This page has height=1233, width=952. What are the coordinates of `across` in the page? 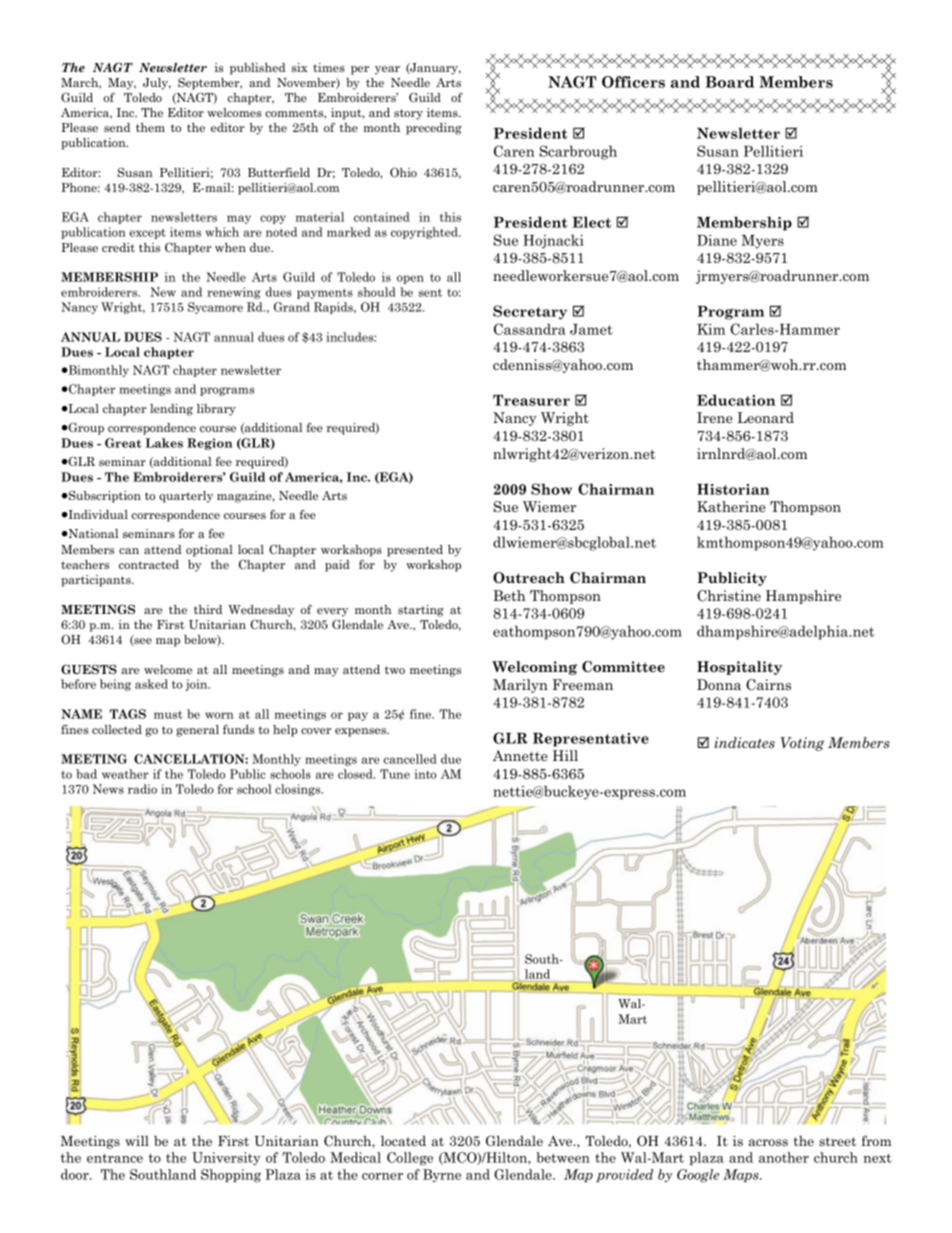 It's located at (768, 1142).
